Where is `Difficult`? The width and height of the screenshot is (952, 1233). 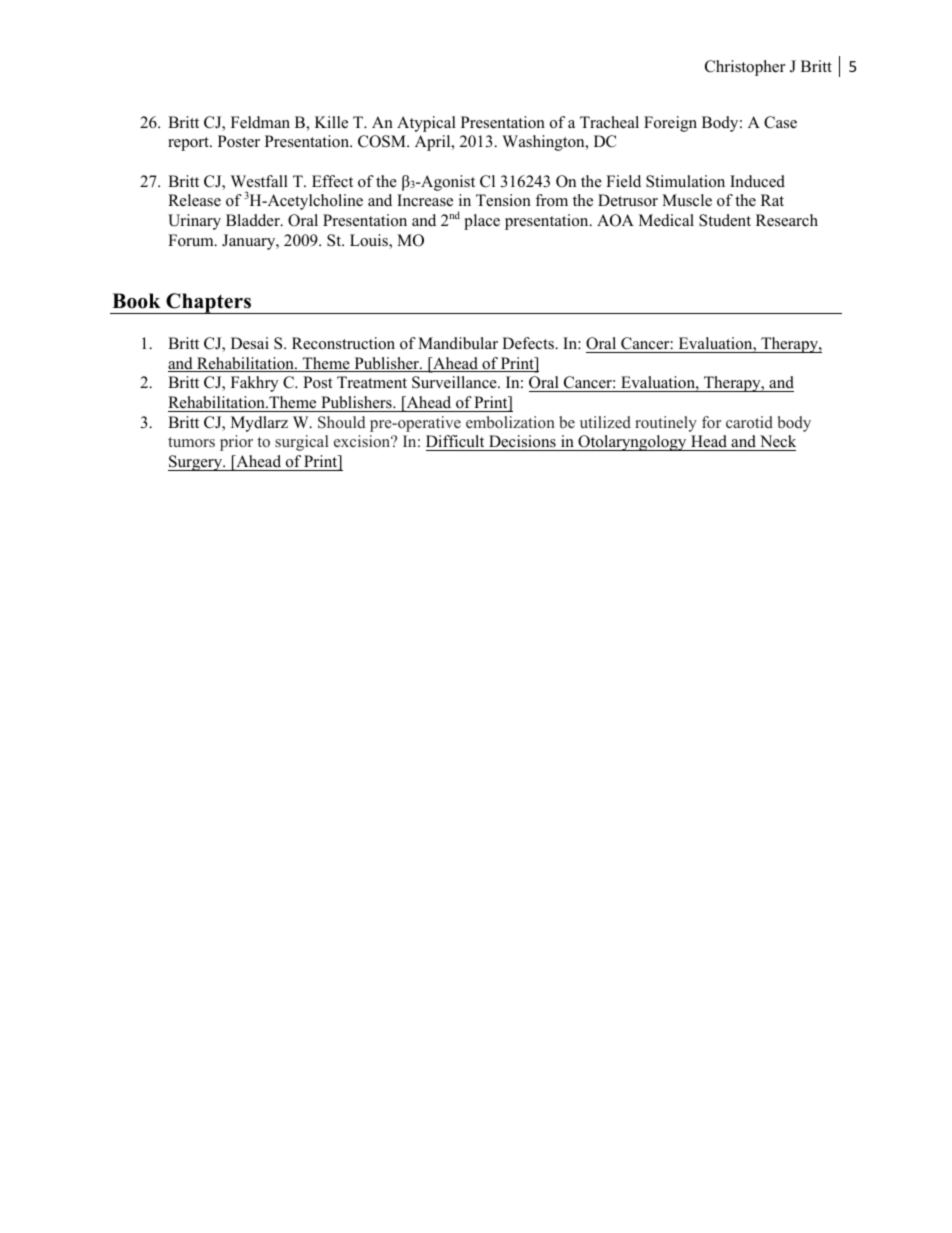
Difficult is located at coordinates (456, 443).
